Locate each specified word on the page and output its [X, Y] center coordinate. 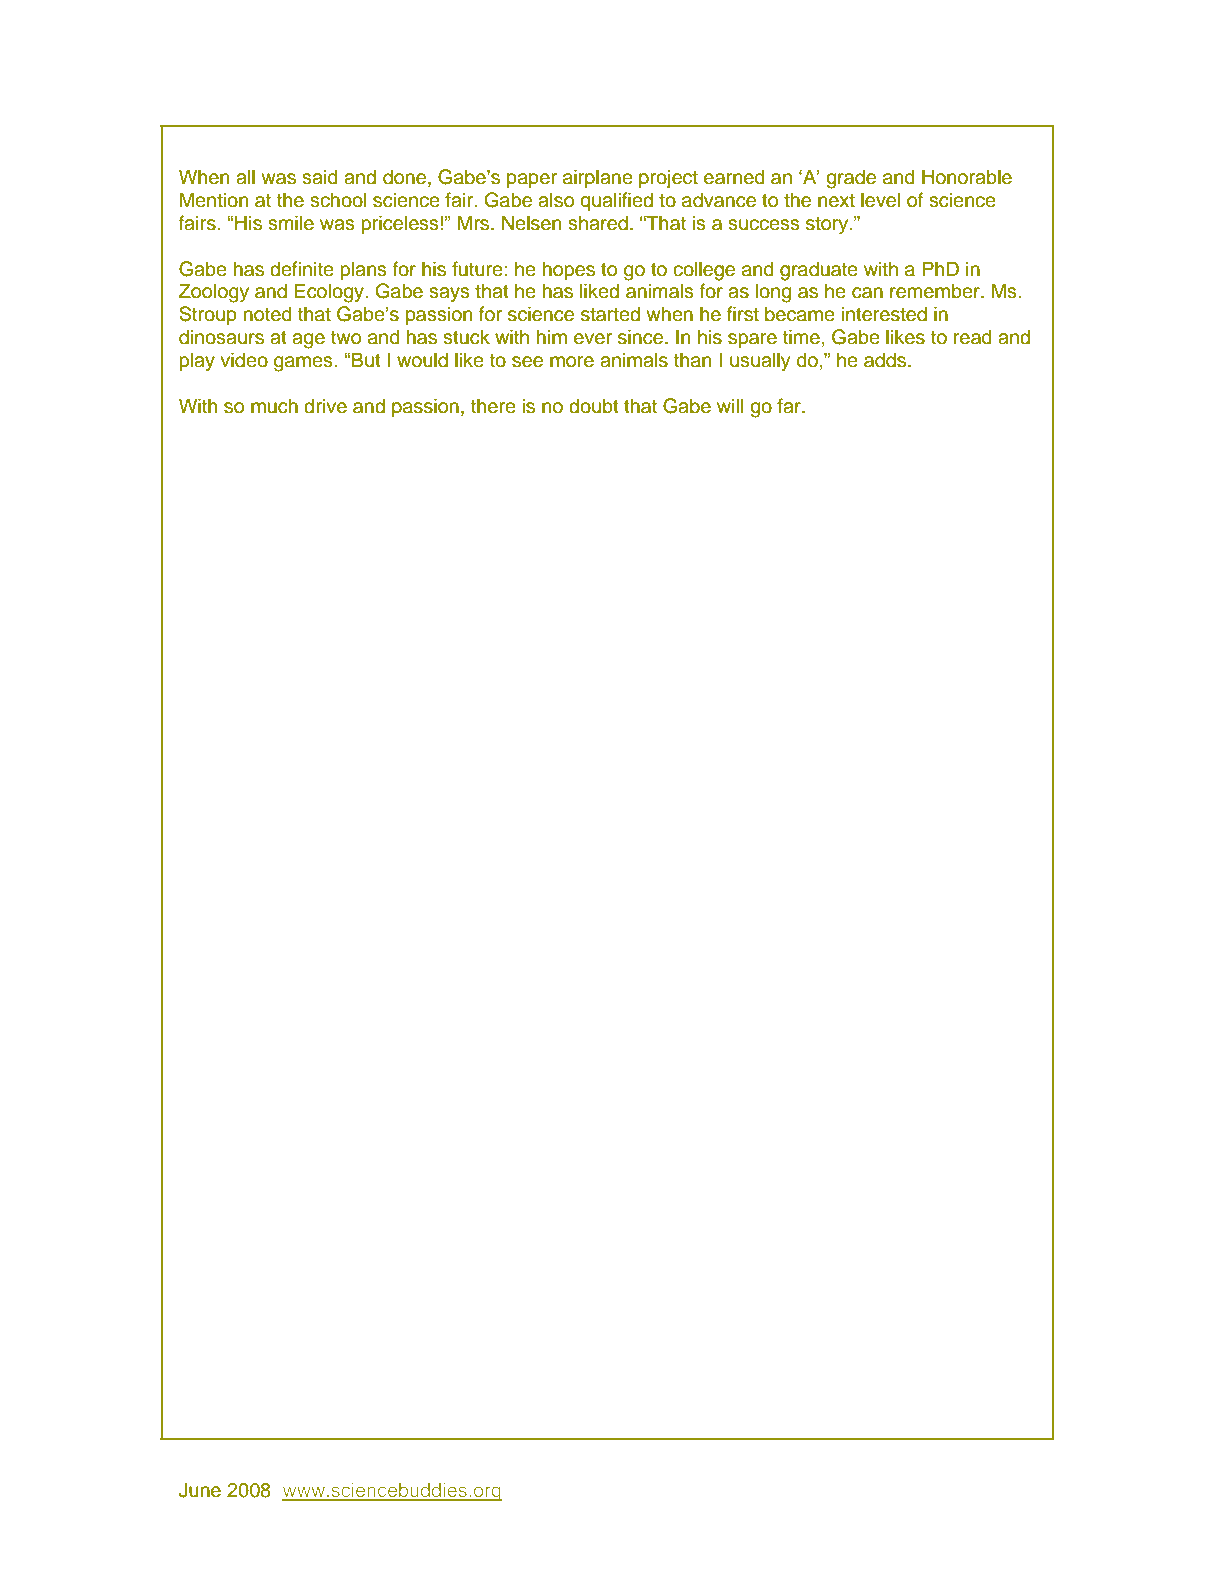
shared [598, 223]
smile [291, 223]
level [881, 200]
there [493, 406]
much [274, 406]
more [572, 362]
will [730, 405]
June [200, 1490]
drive [325, 406]
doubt [594, 406]
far [790, 406]
